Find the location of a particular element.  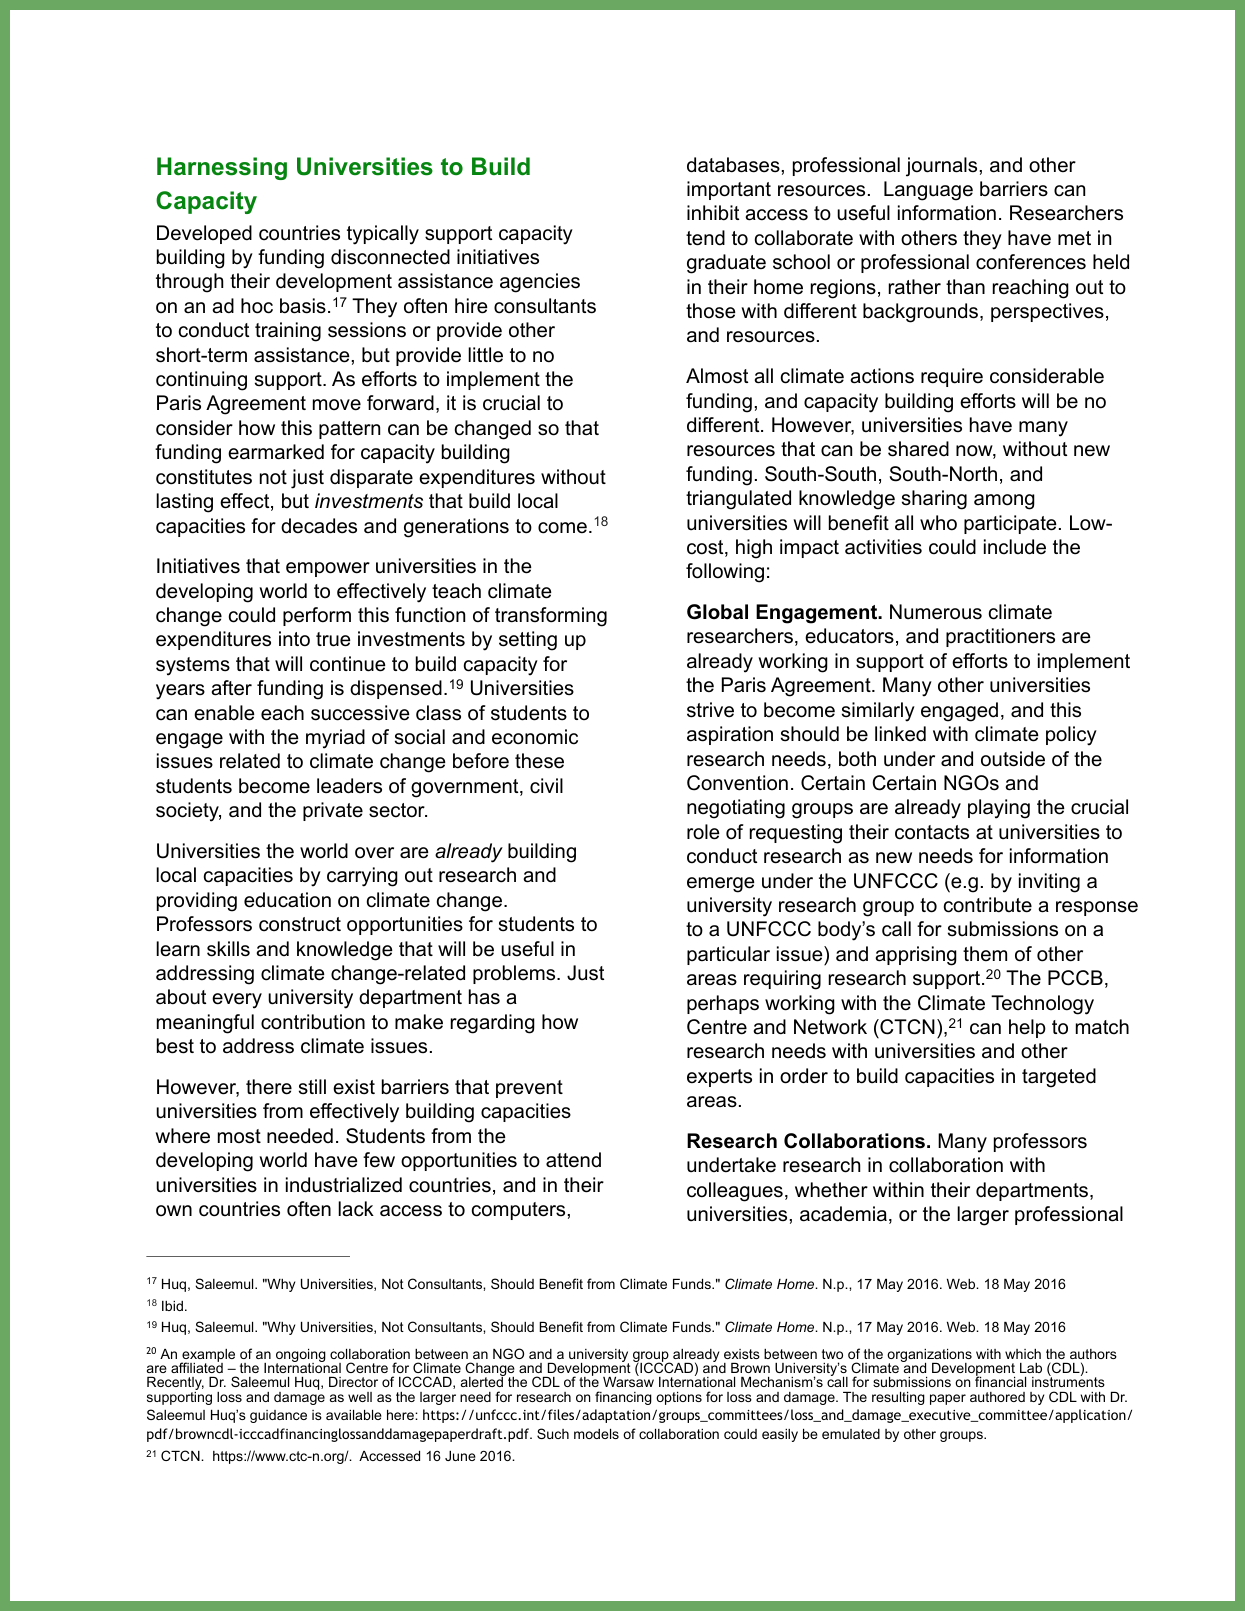

guidance is located at coordinates (278, 1416).
